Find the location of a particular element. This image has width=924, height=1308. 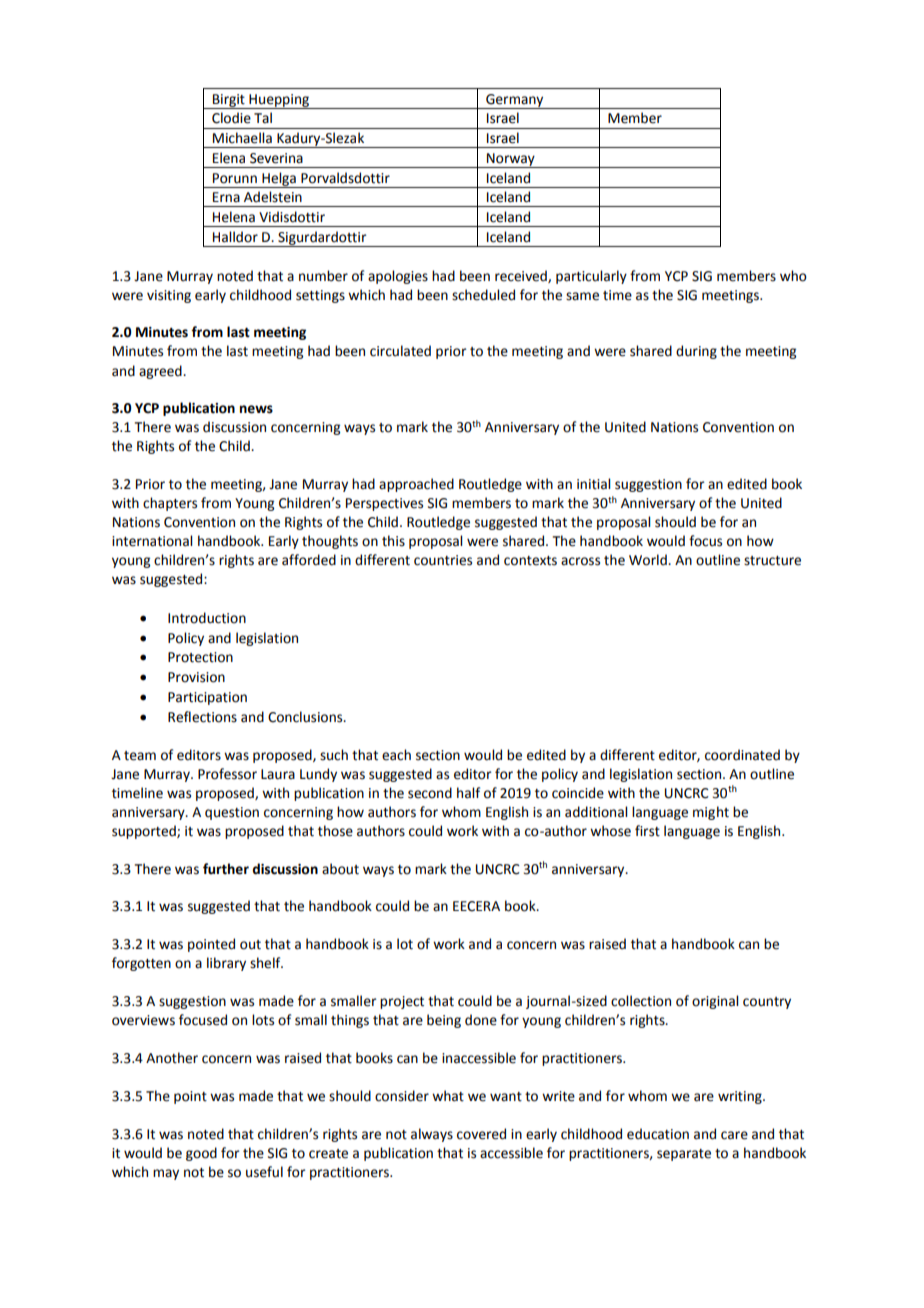

circulated is located at coordinates (400, 351).
